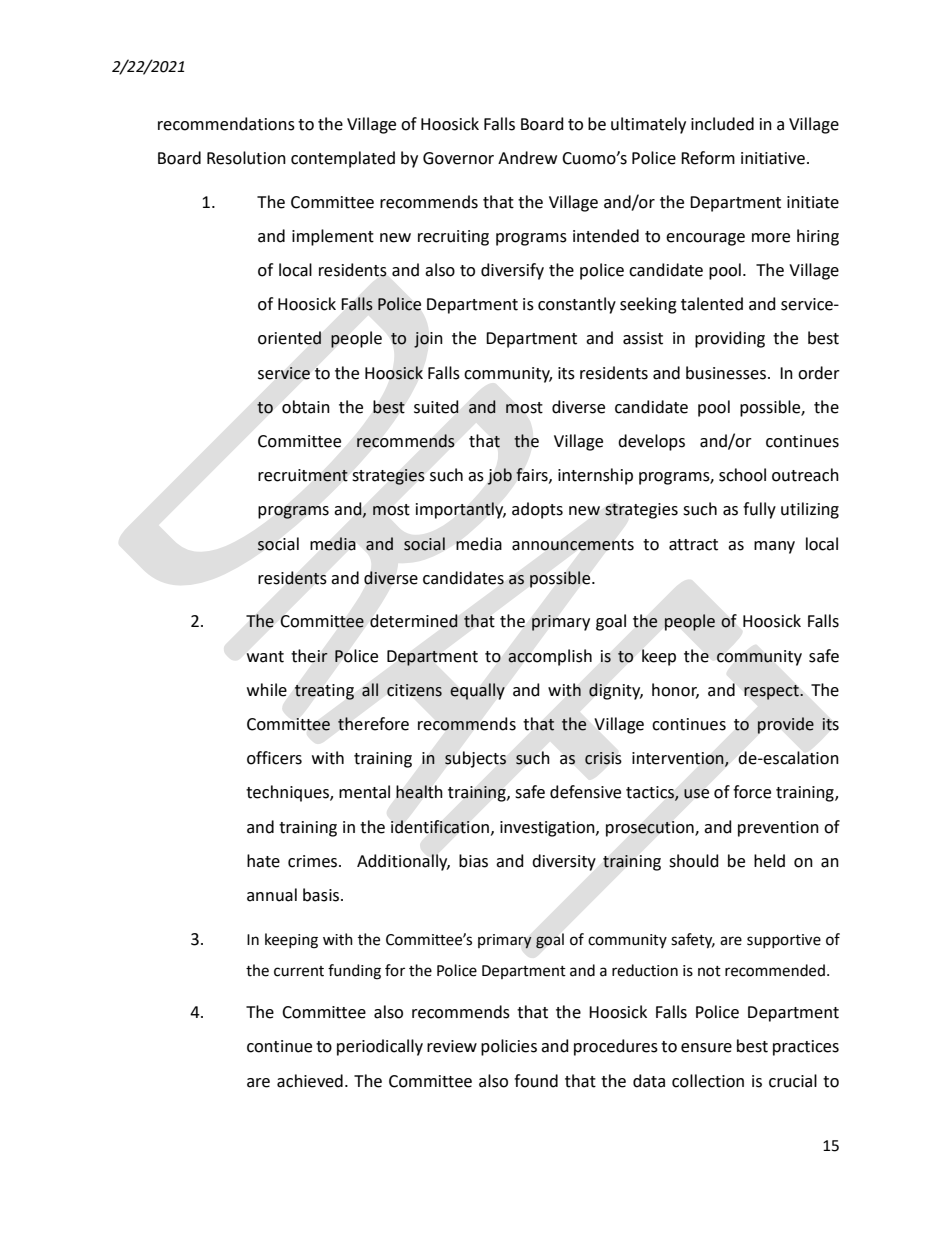  What do you see at coordinates (774, 547) in the page?
I see `many` at bounding box center [774, 547].
